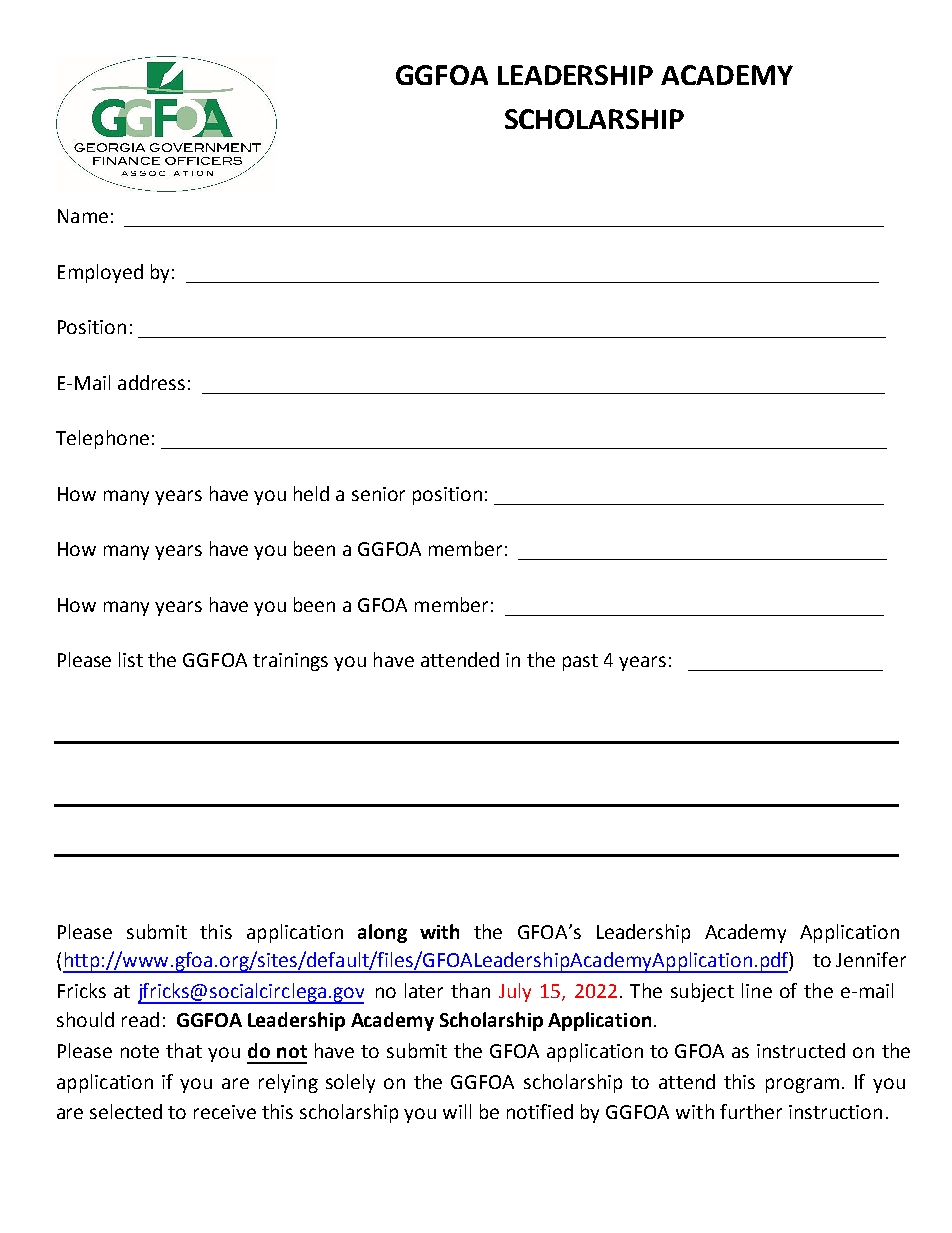  I want to click on list, so click(131, 659).
